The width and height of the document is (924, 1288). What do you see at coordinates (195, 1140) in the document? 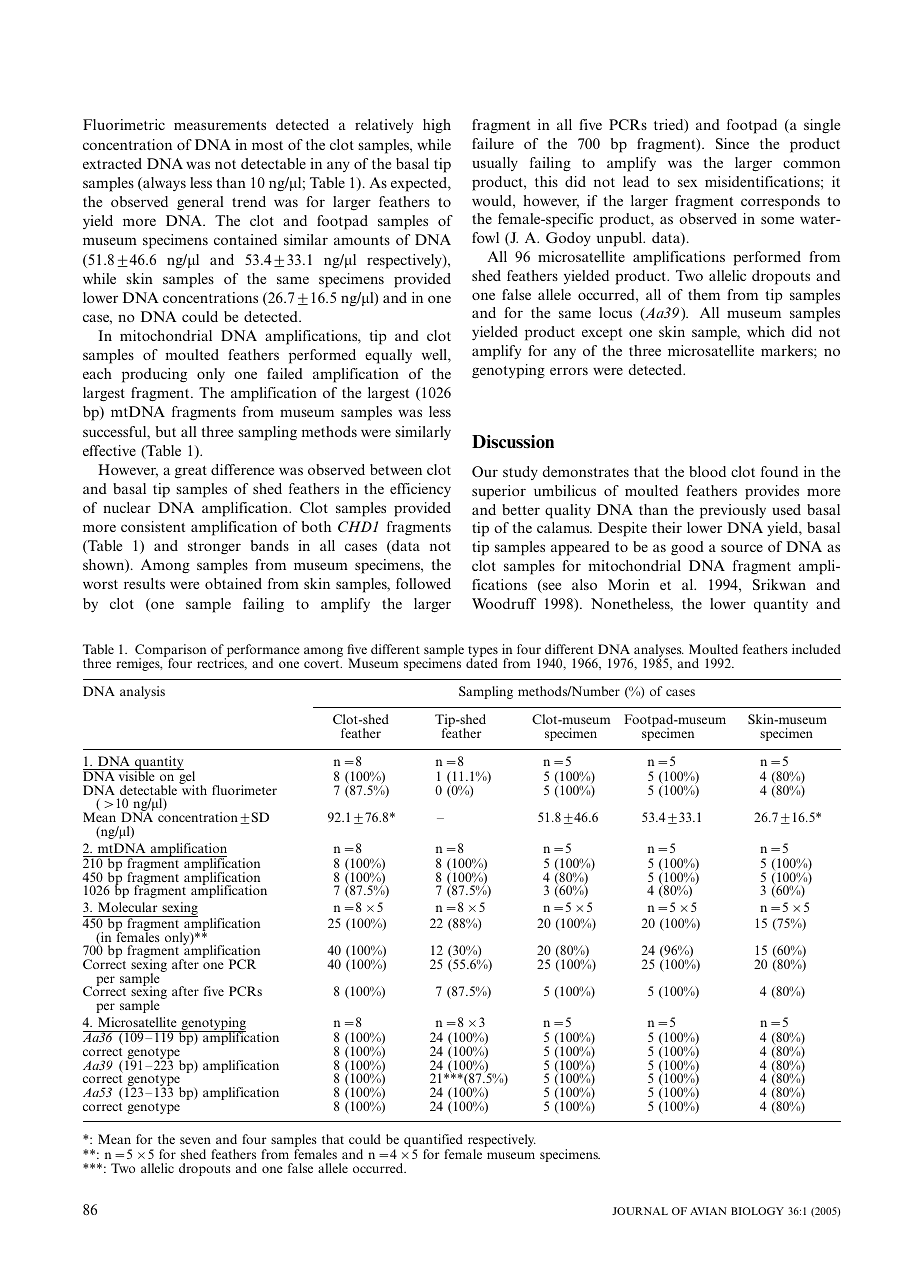
I see `seven` at bounding box center [195, 1140].
